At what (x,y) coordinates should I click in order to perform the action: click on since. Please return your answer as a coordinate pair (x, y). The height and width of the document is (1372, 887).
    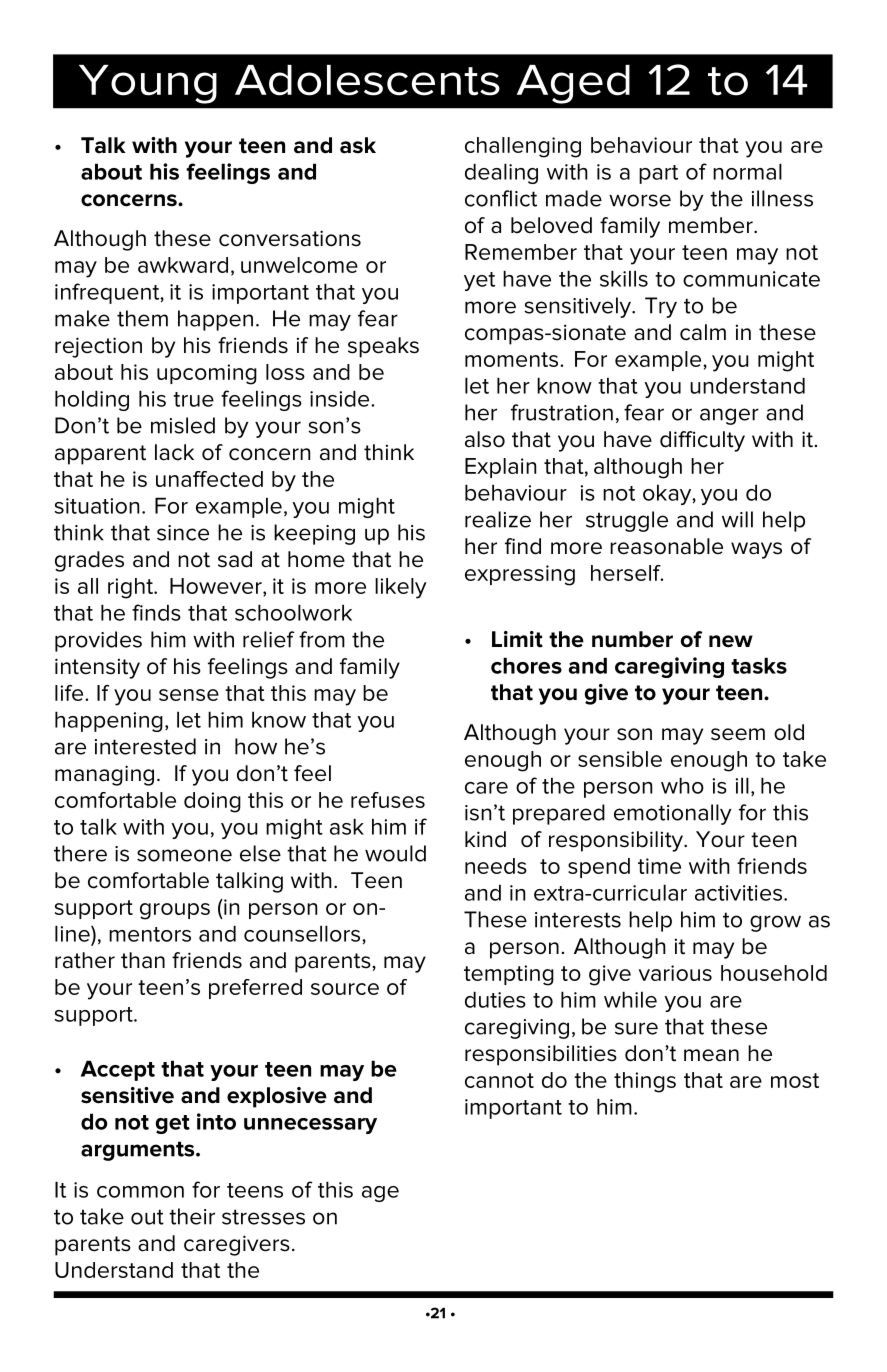
    Looking at the image, I should click on (183, 533).
